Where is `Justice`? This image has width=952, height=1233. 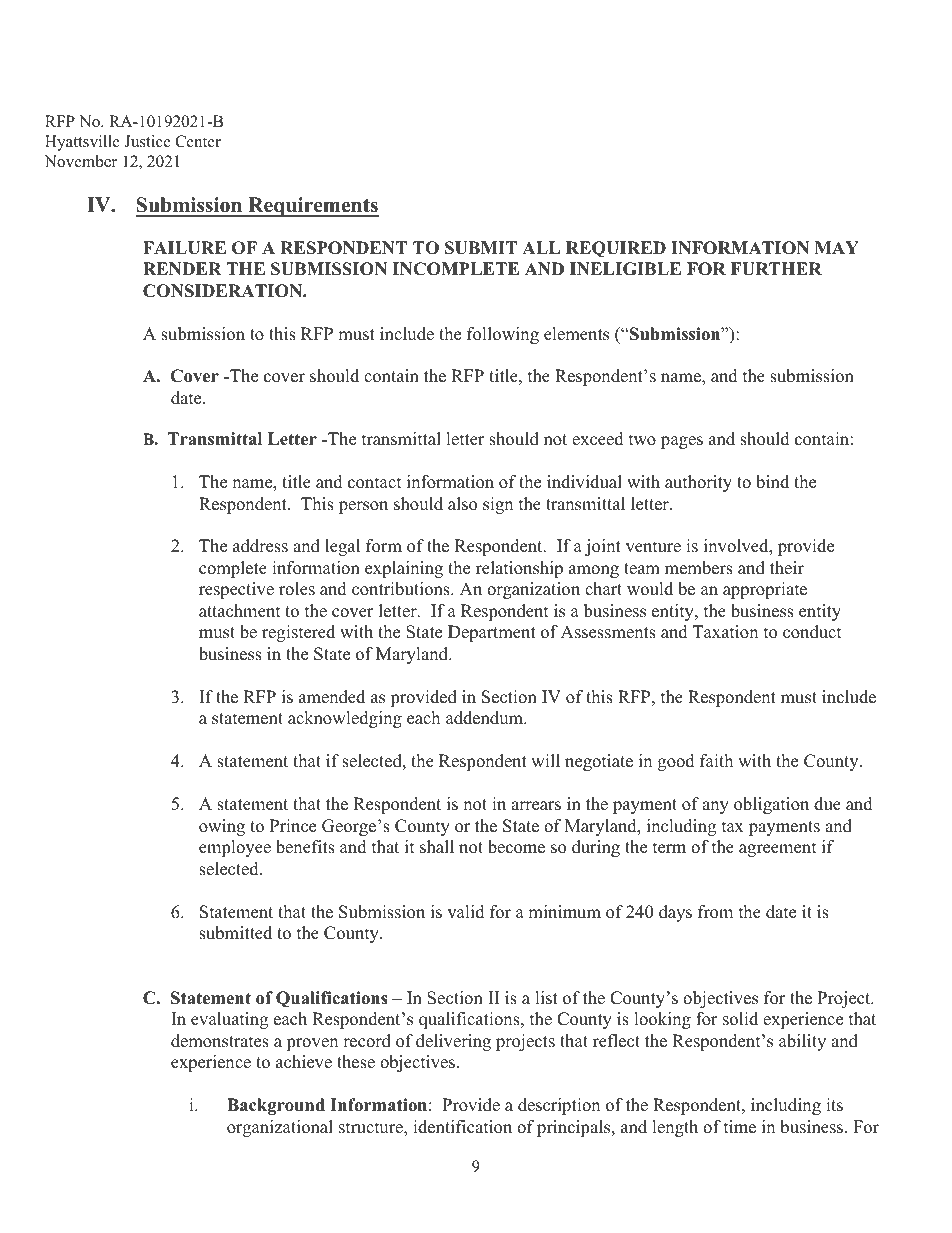 Justice is located at coordinates (147, 141).
